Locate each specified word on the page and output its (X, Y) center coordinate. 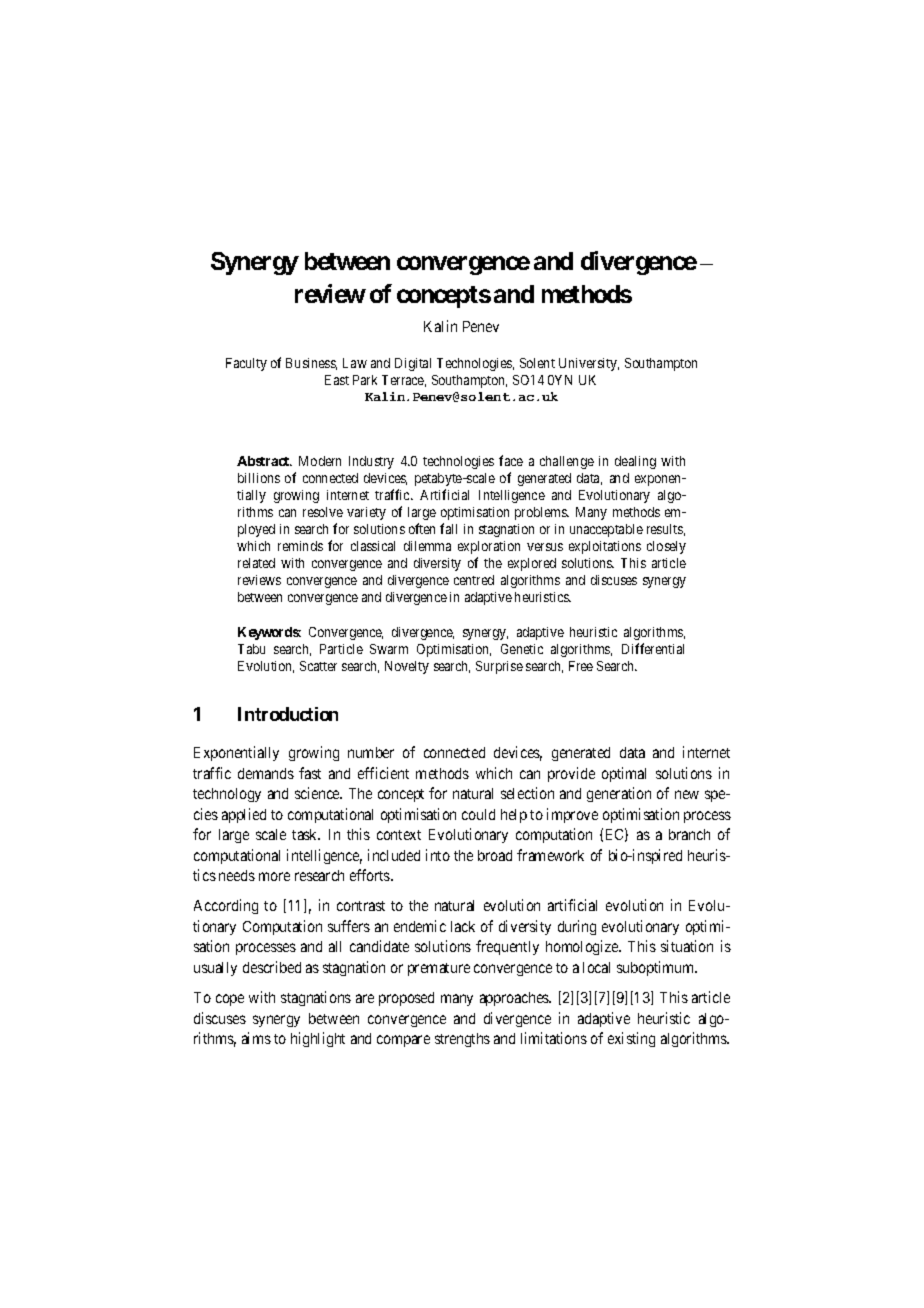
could (478, 814)
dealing (635, 462)
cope (230, 1000)
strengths (462, 1040)
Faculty (246, 364)
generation (619, 794)
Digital (413, 364)
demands (266, 773)
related (256, 563)
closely (666, 547)
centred (474, 580)
